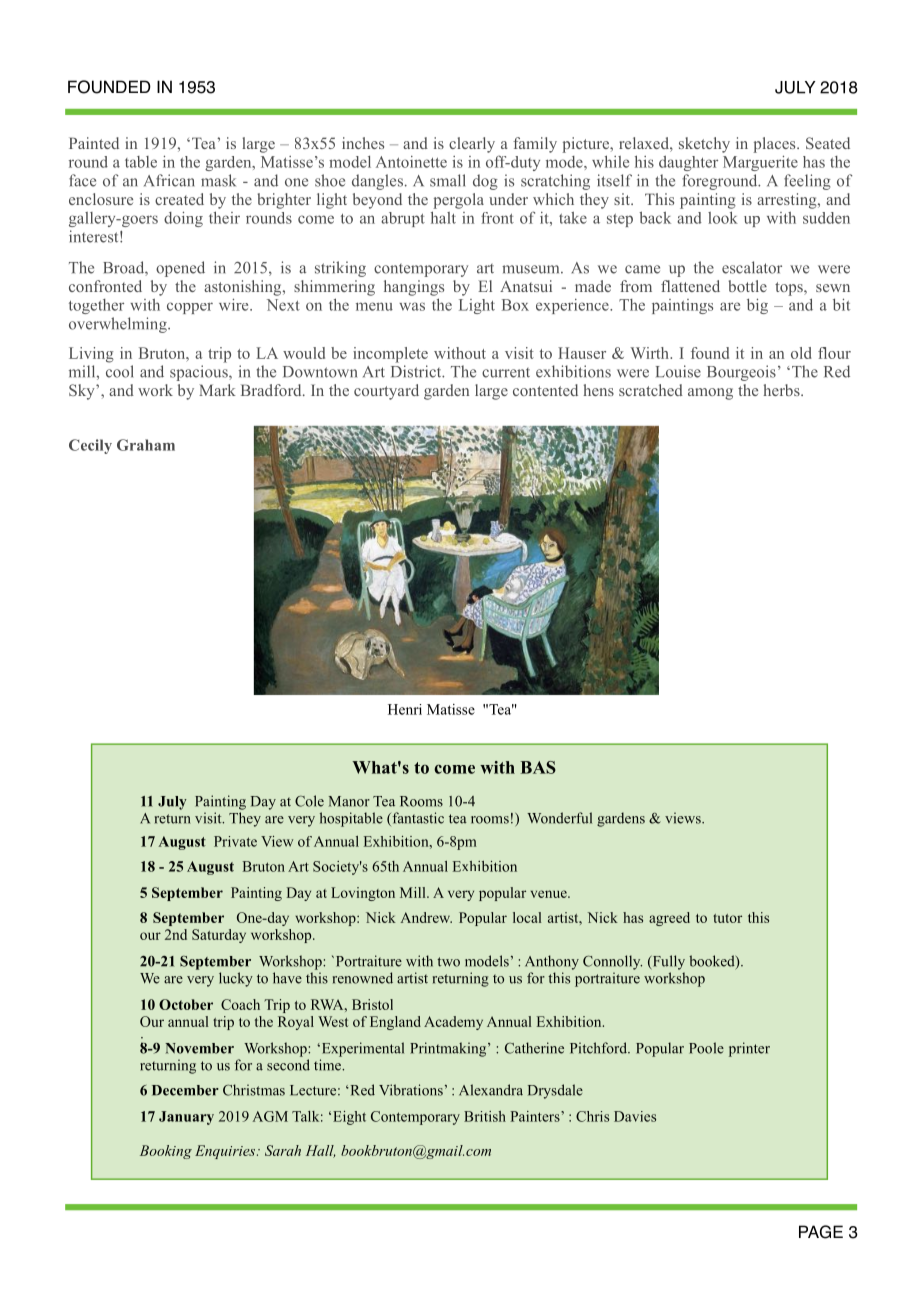  What do you see at coordinates (166, 1152) in the screenshot?
I see `Booking` at bounding box center [166, 1152].
